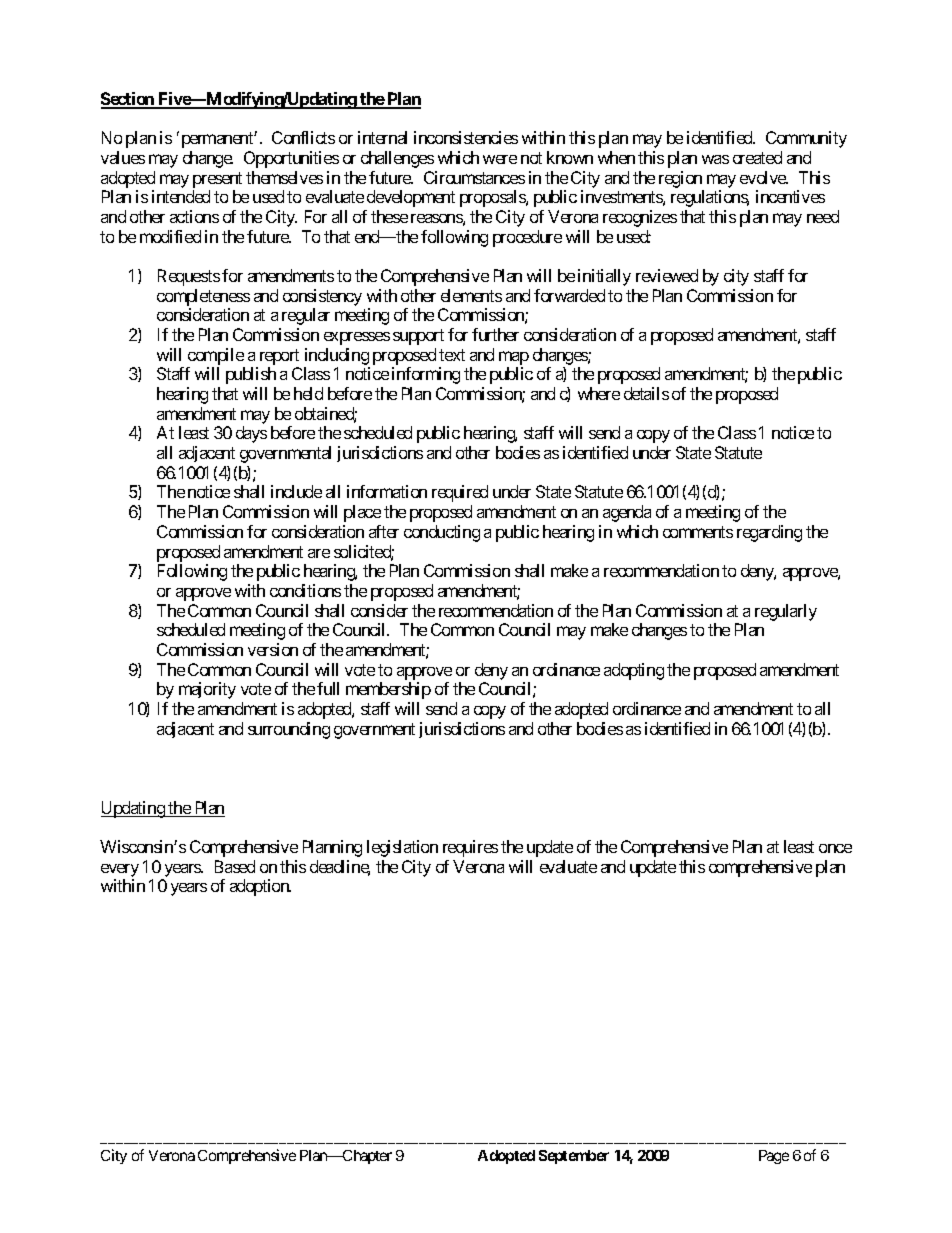 Image resolution: width=952 pixels, height=1233 pixels. What do you see at coordinates (388, 690) in the screenshot?
I see `membership` at bounding box center [388, 690].
